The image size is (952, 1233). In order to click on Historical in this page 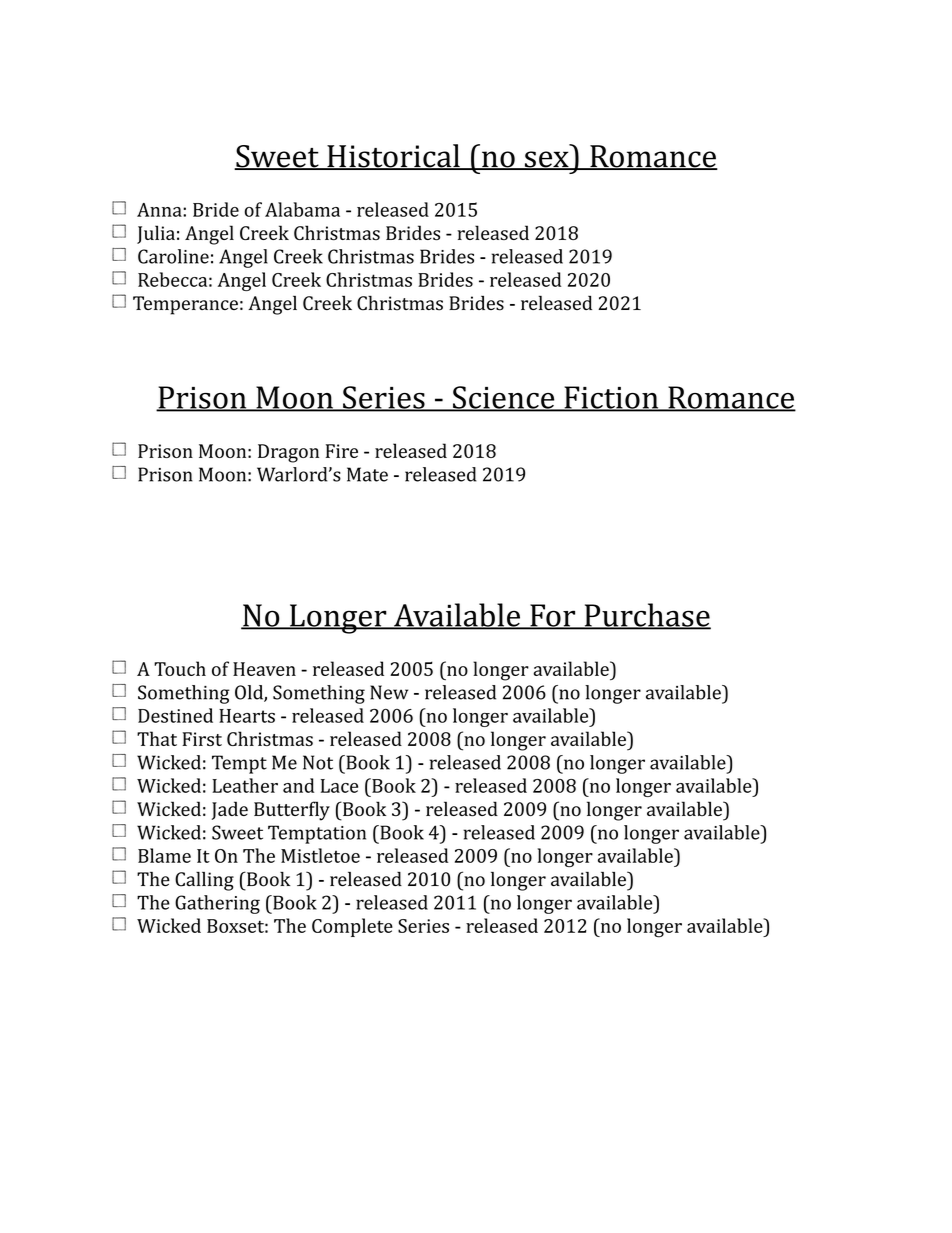, I will do `click(393, 157)`.
